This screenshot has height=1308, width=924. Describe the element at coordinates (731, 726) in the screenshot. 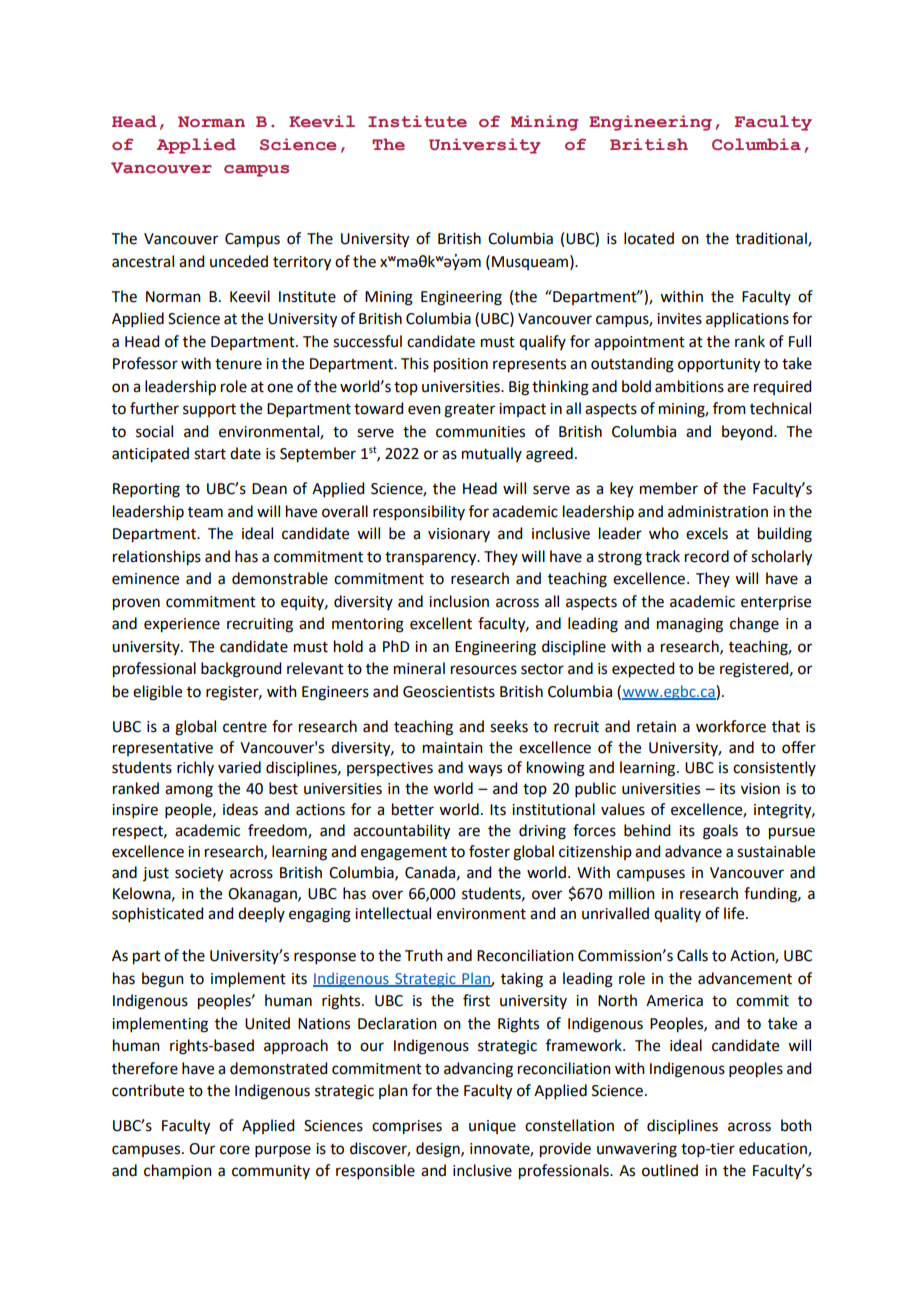

I see `workforce` at that location.
